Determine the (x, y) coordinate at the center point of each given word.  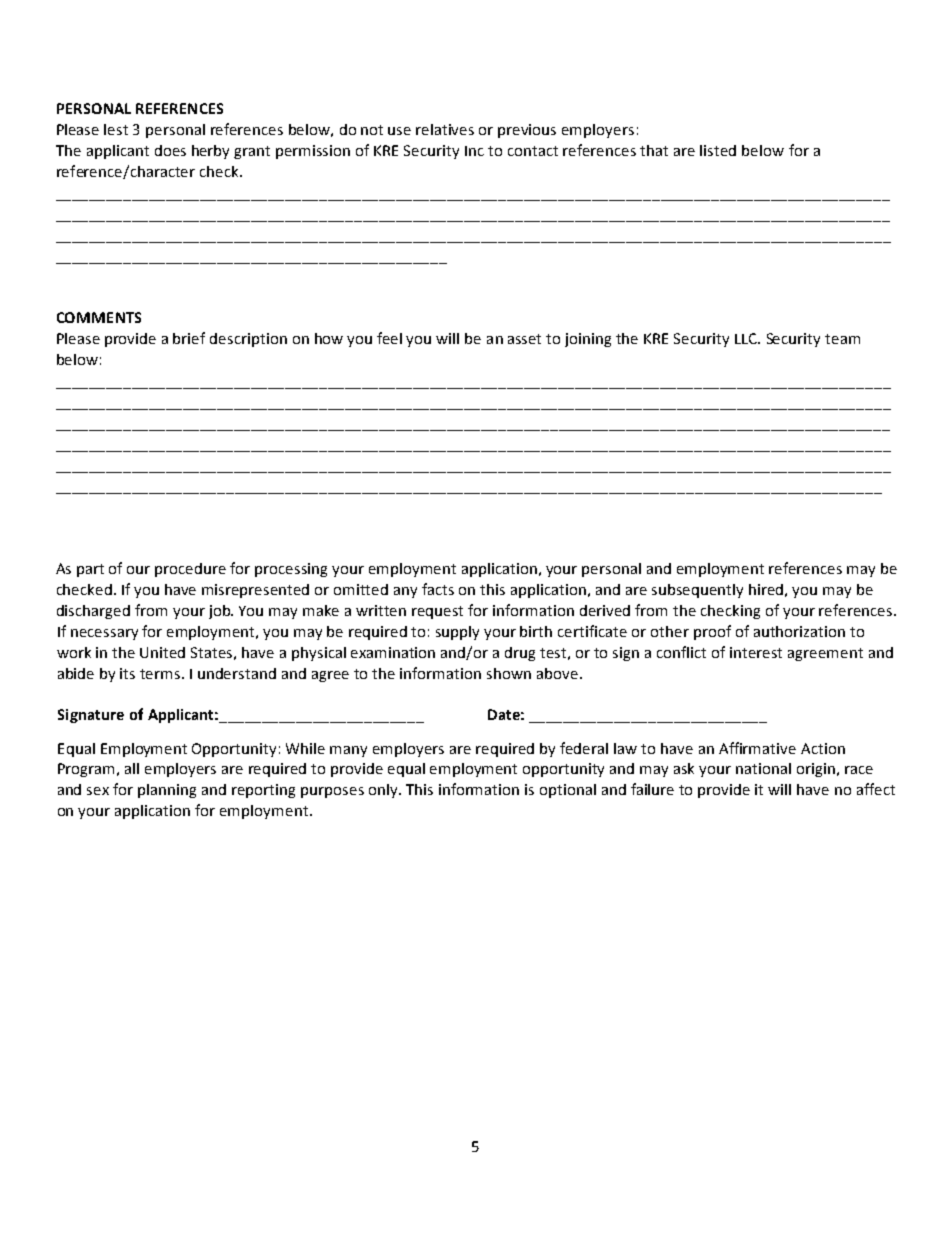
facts (438, 589)
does (170, 150)
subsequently (697, 591)
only (384, 791)
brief (189, 338)
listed (718, 150)
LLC (747, 338)
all (132, 768)
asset (524, 339)
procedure (190, 570)
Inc (474, 151)
